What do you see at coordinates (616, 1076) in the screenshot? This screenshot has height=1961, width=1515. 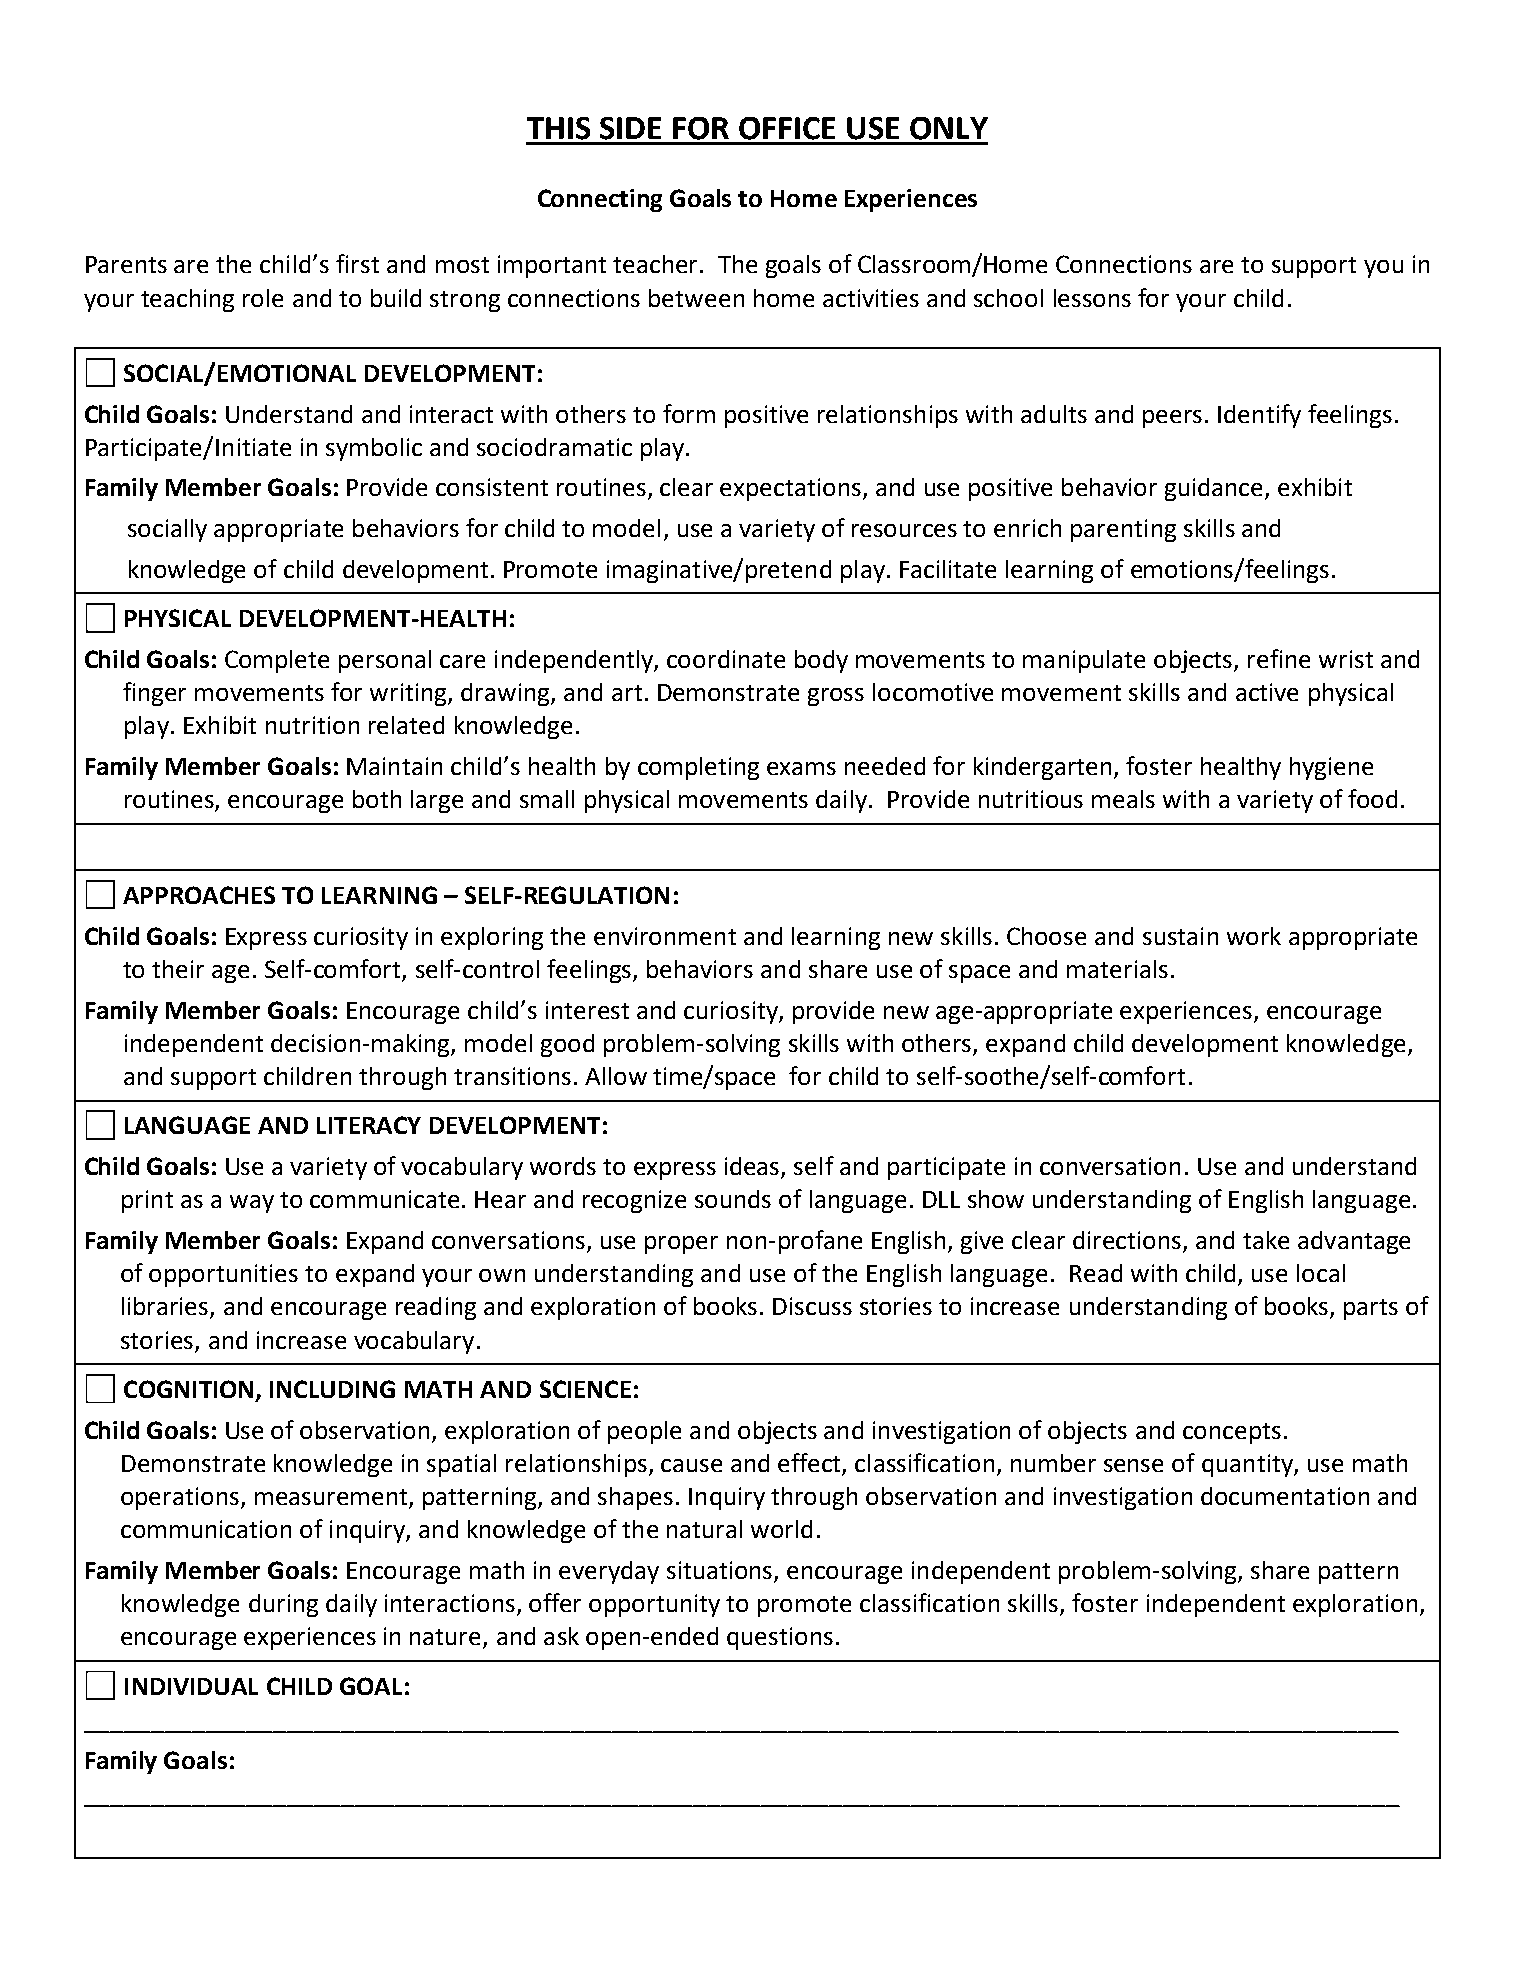 I see `Allow` at bounding box center [616, 1076].
